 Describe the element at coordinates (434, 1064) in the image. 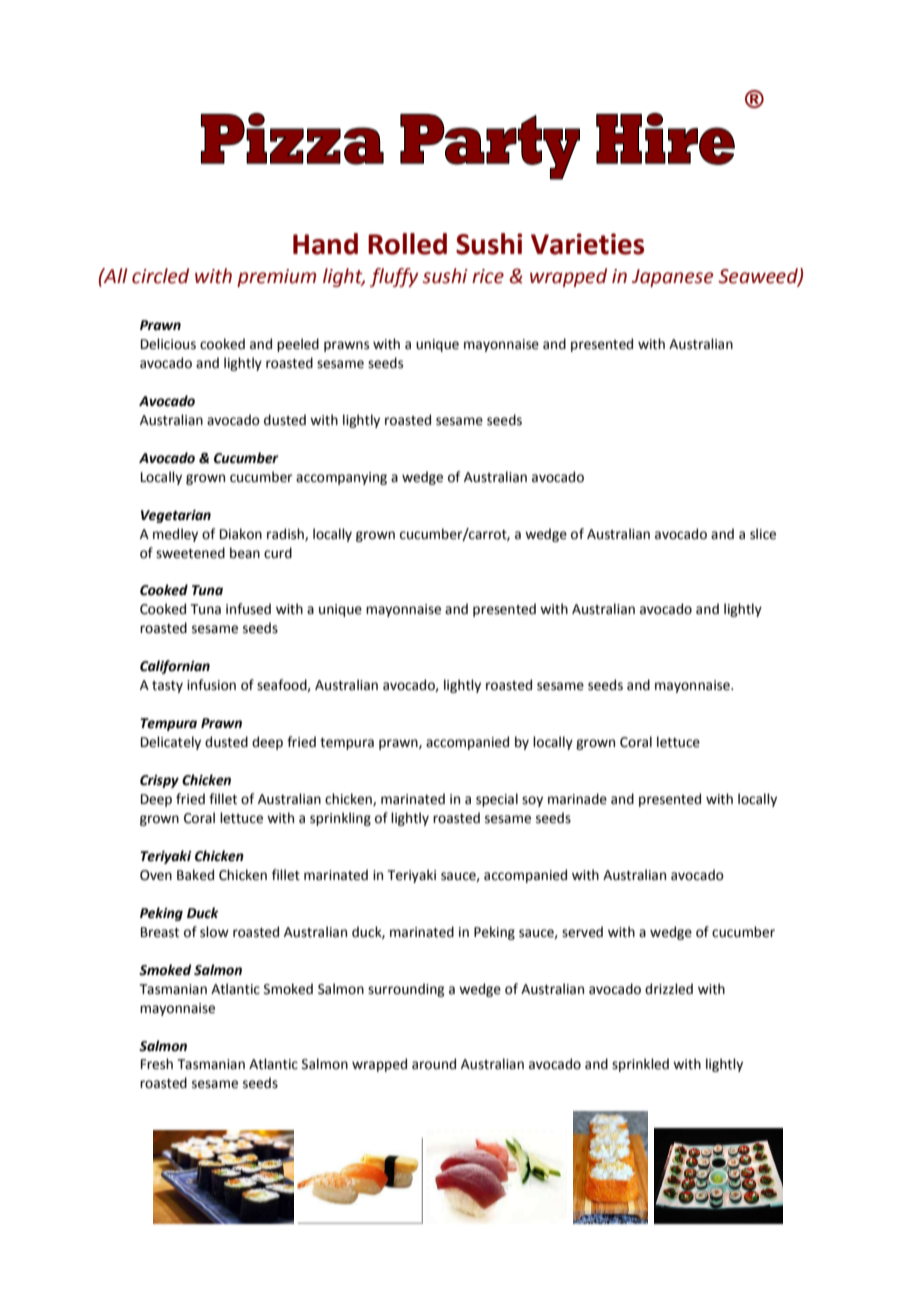

I see `around` at that location.
